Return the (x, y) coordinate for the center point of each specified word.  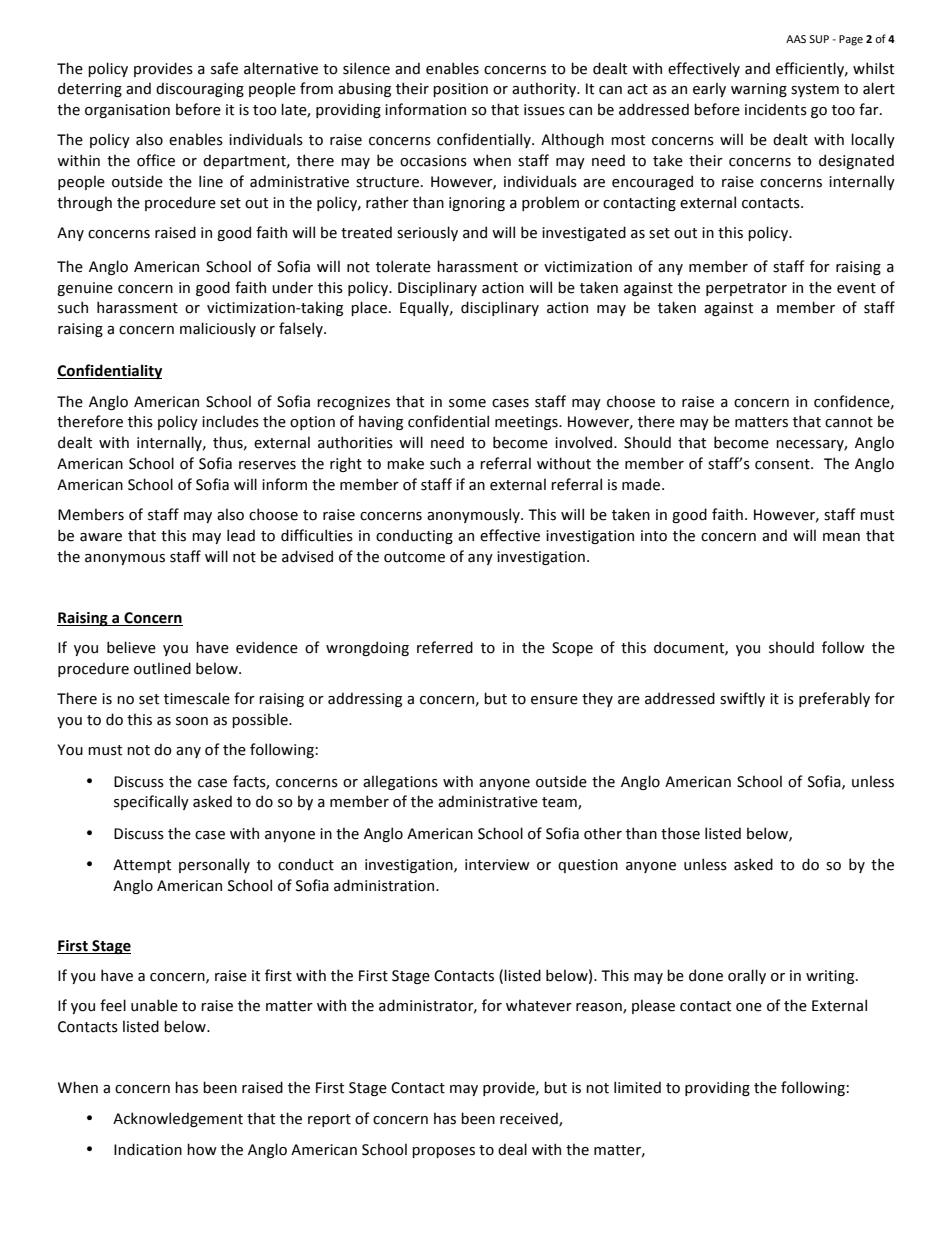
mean (841, 537)
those (680, 833)
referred (445, 647)
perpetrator (746, 289)
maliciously (218, 329)
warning (759, 90)
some (467, 403)
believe (131, 647)
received (530, 1119)
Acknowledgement (178, 1119)
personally (214, 865)
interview (497, 865)
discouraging (200, 89)
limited (637, 1087)
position (460, 90)
